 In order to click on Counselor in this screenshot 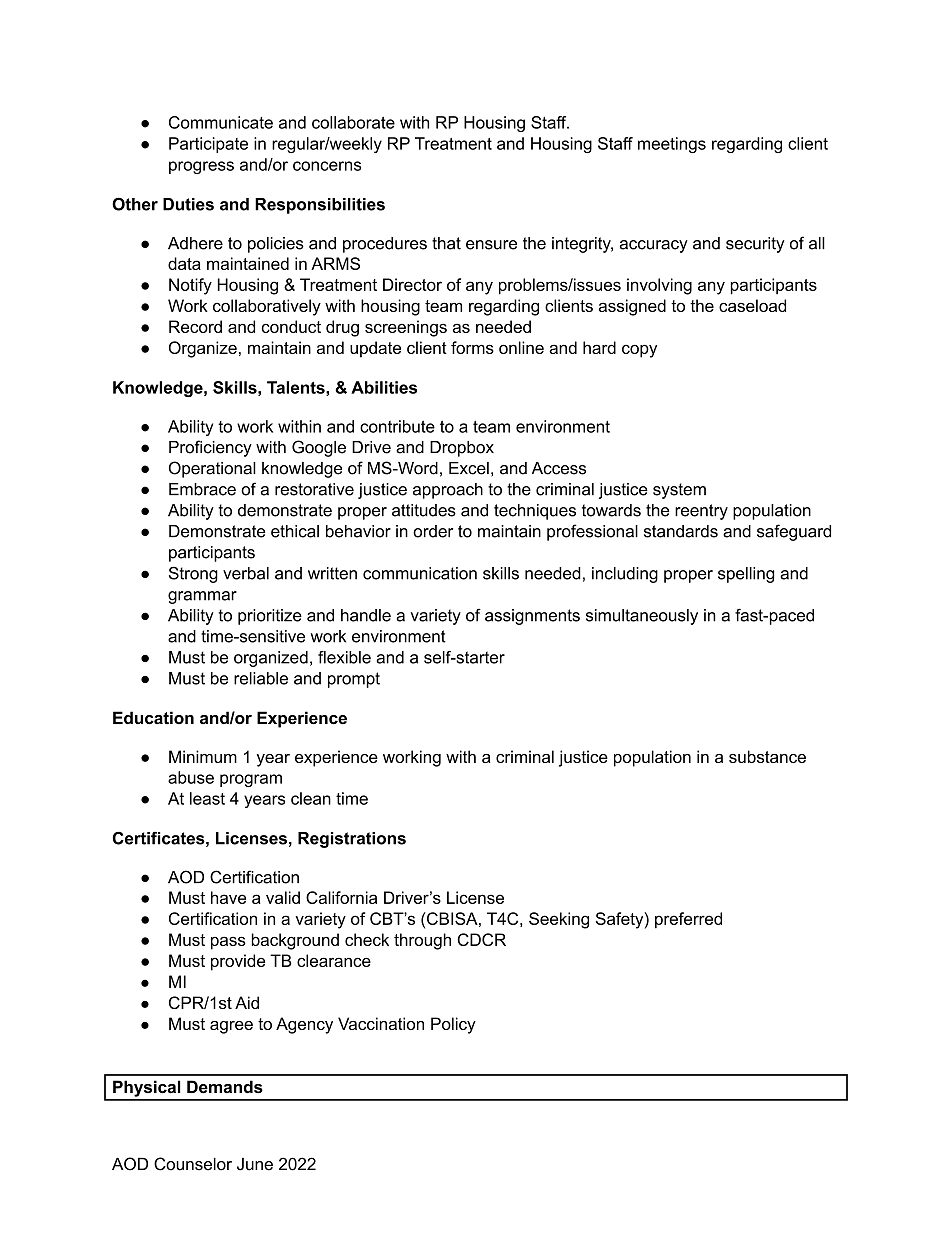, I will do `click(193, 1164)`.
